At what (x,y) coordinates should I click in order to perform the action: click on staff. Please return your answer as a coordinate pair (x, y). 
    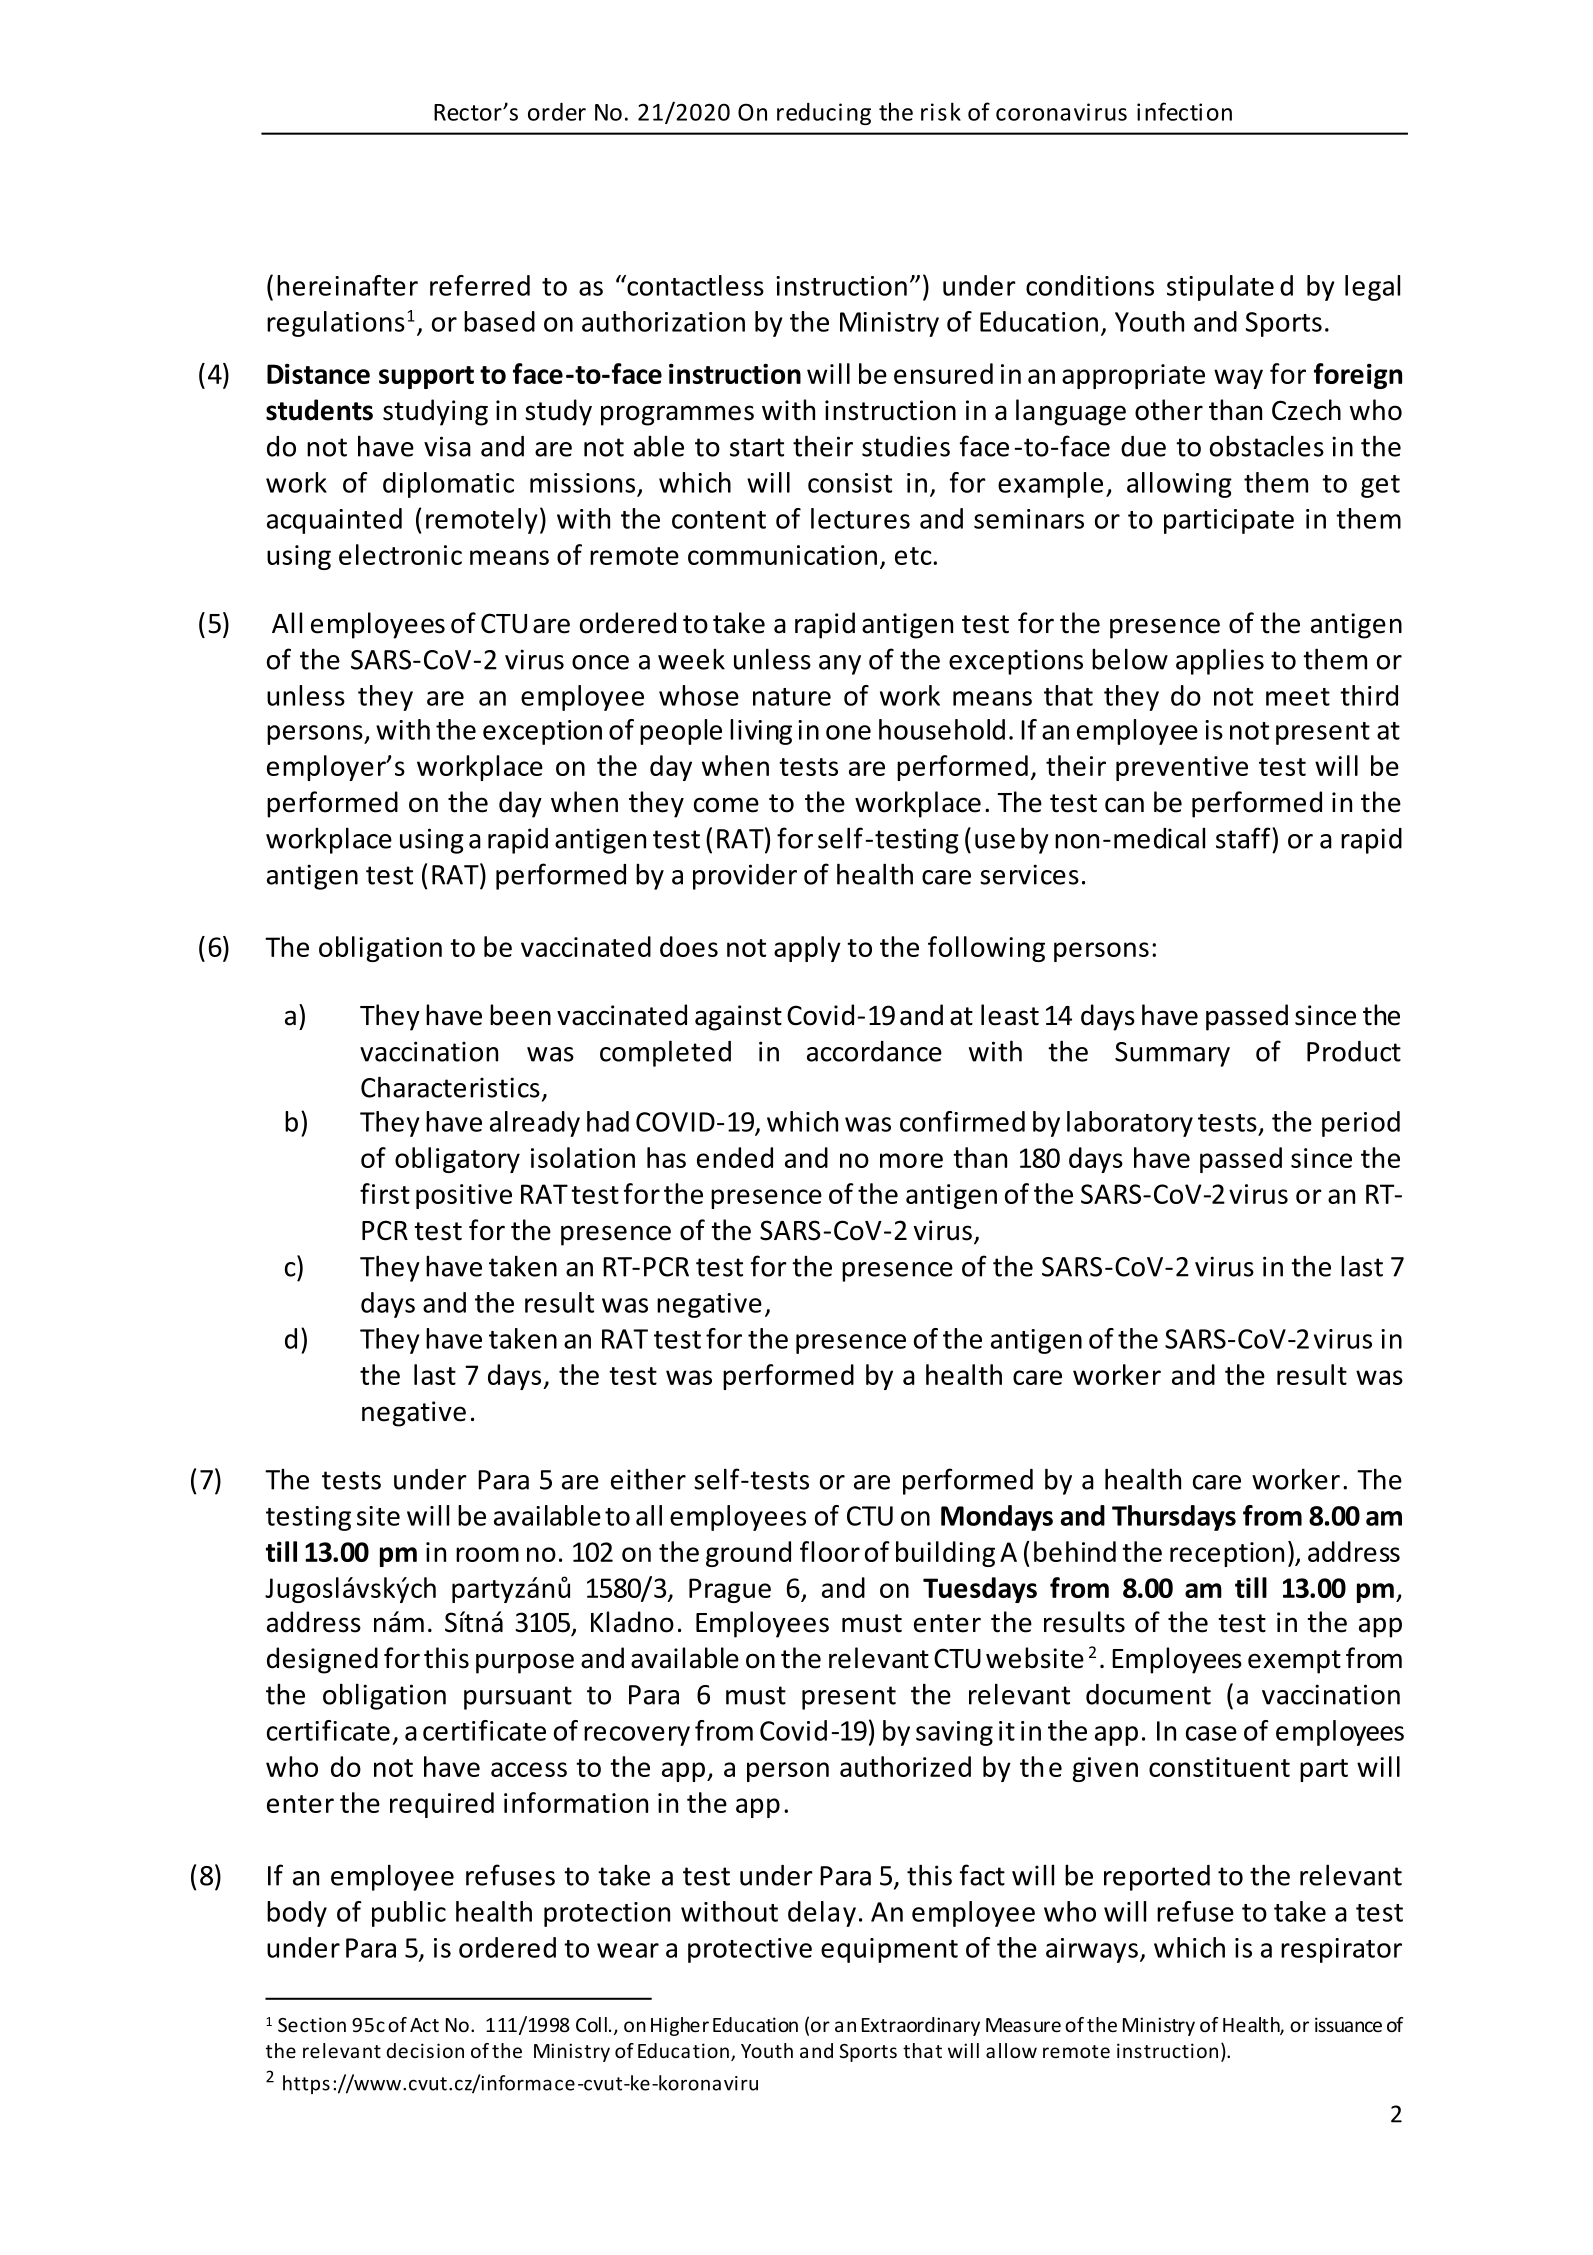
    Looking at the image, I should click on (1244, 838).
